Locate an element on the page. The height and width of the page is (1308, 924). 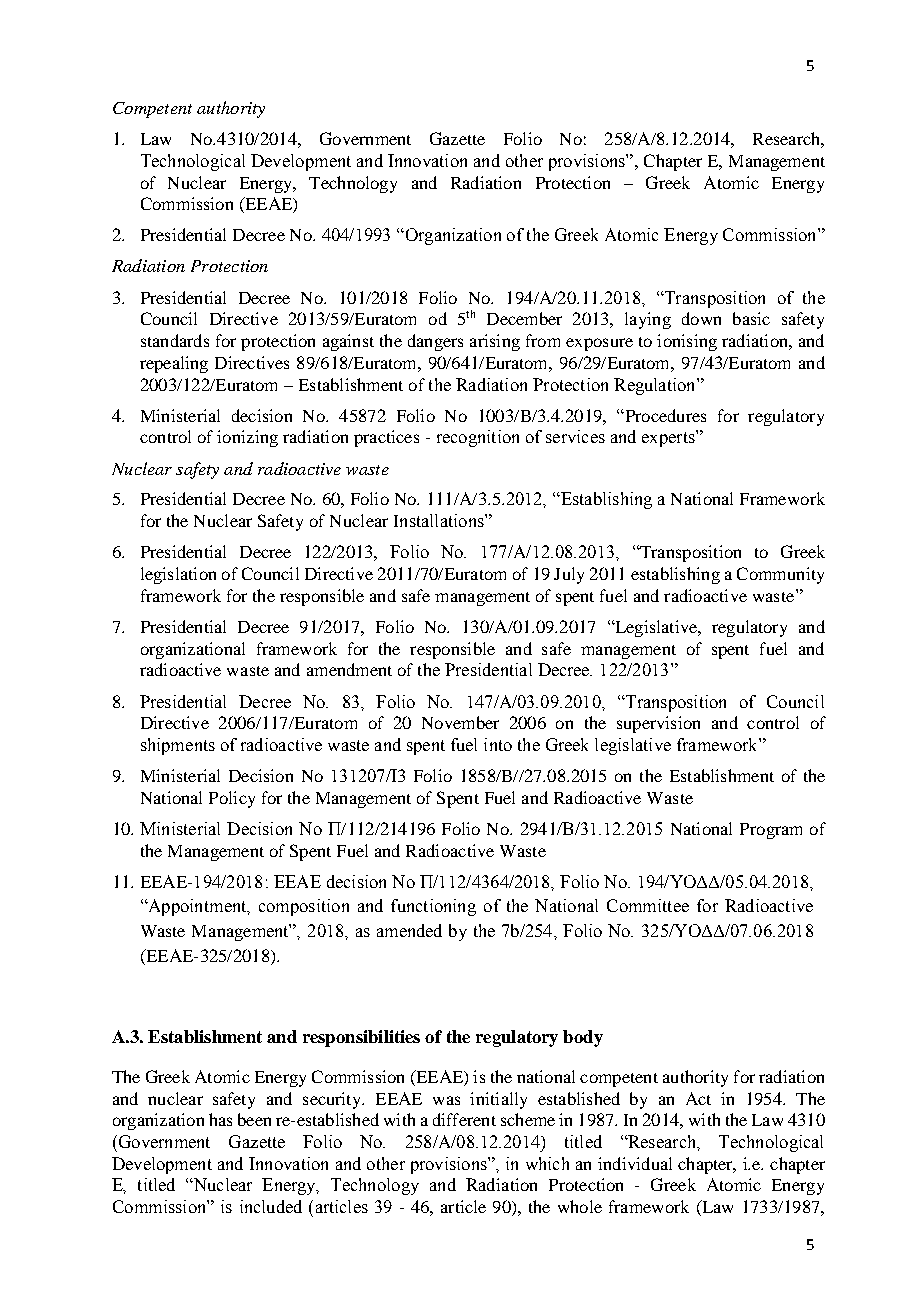
functioning is located at coordinates (433, 907).
